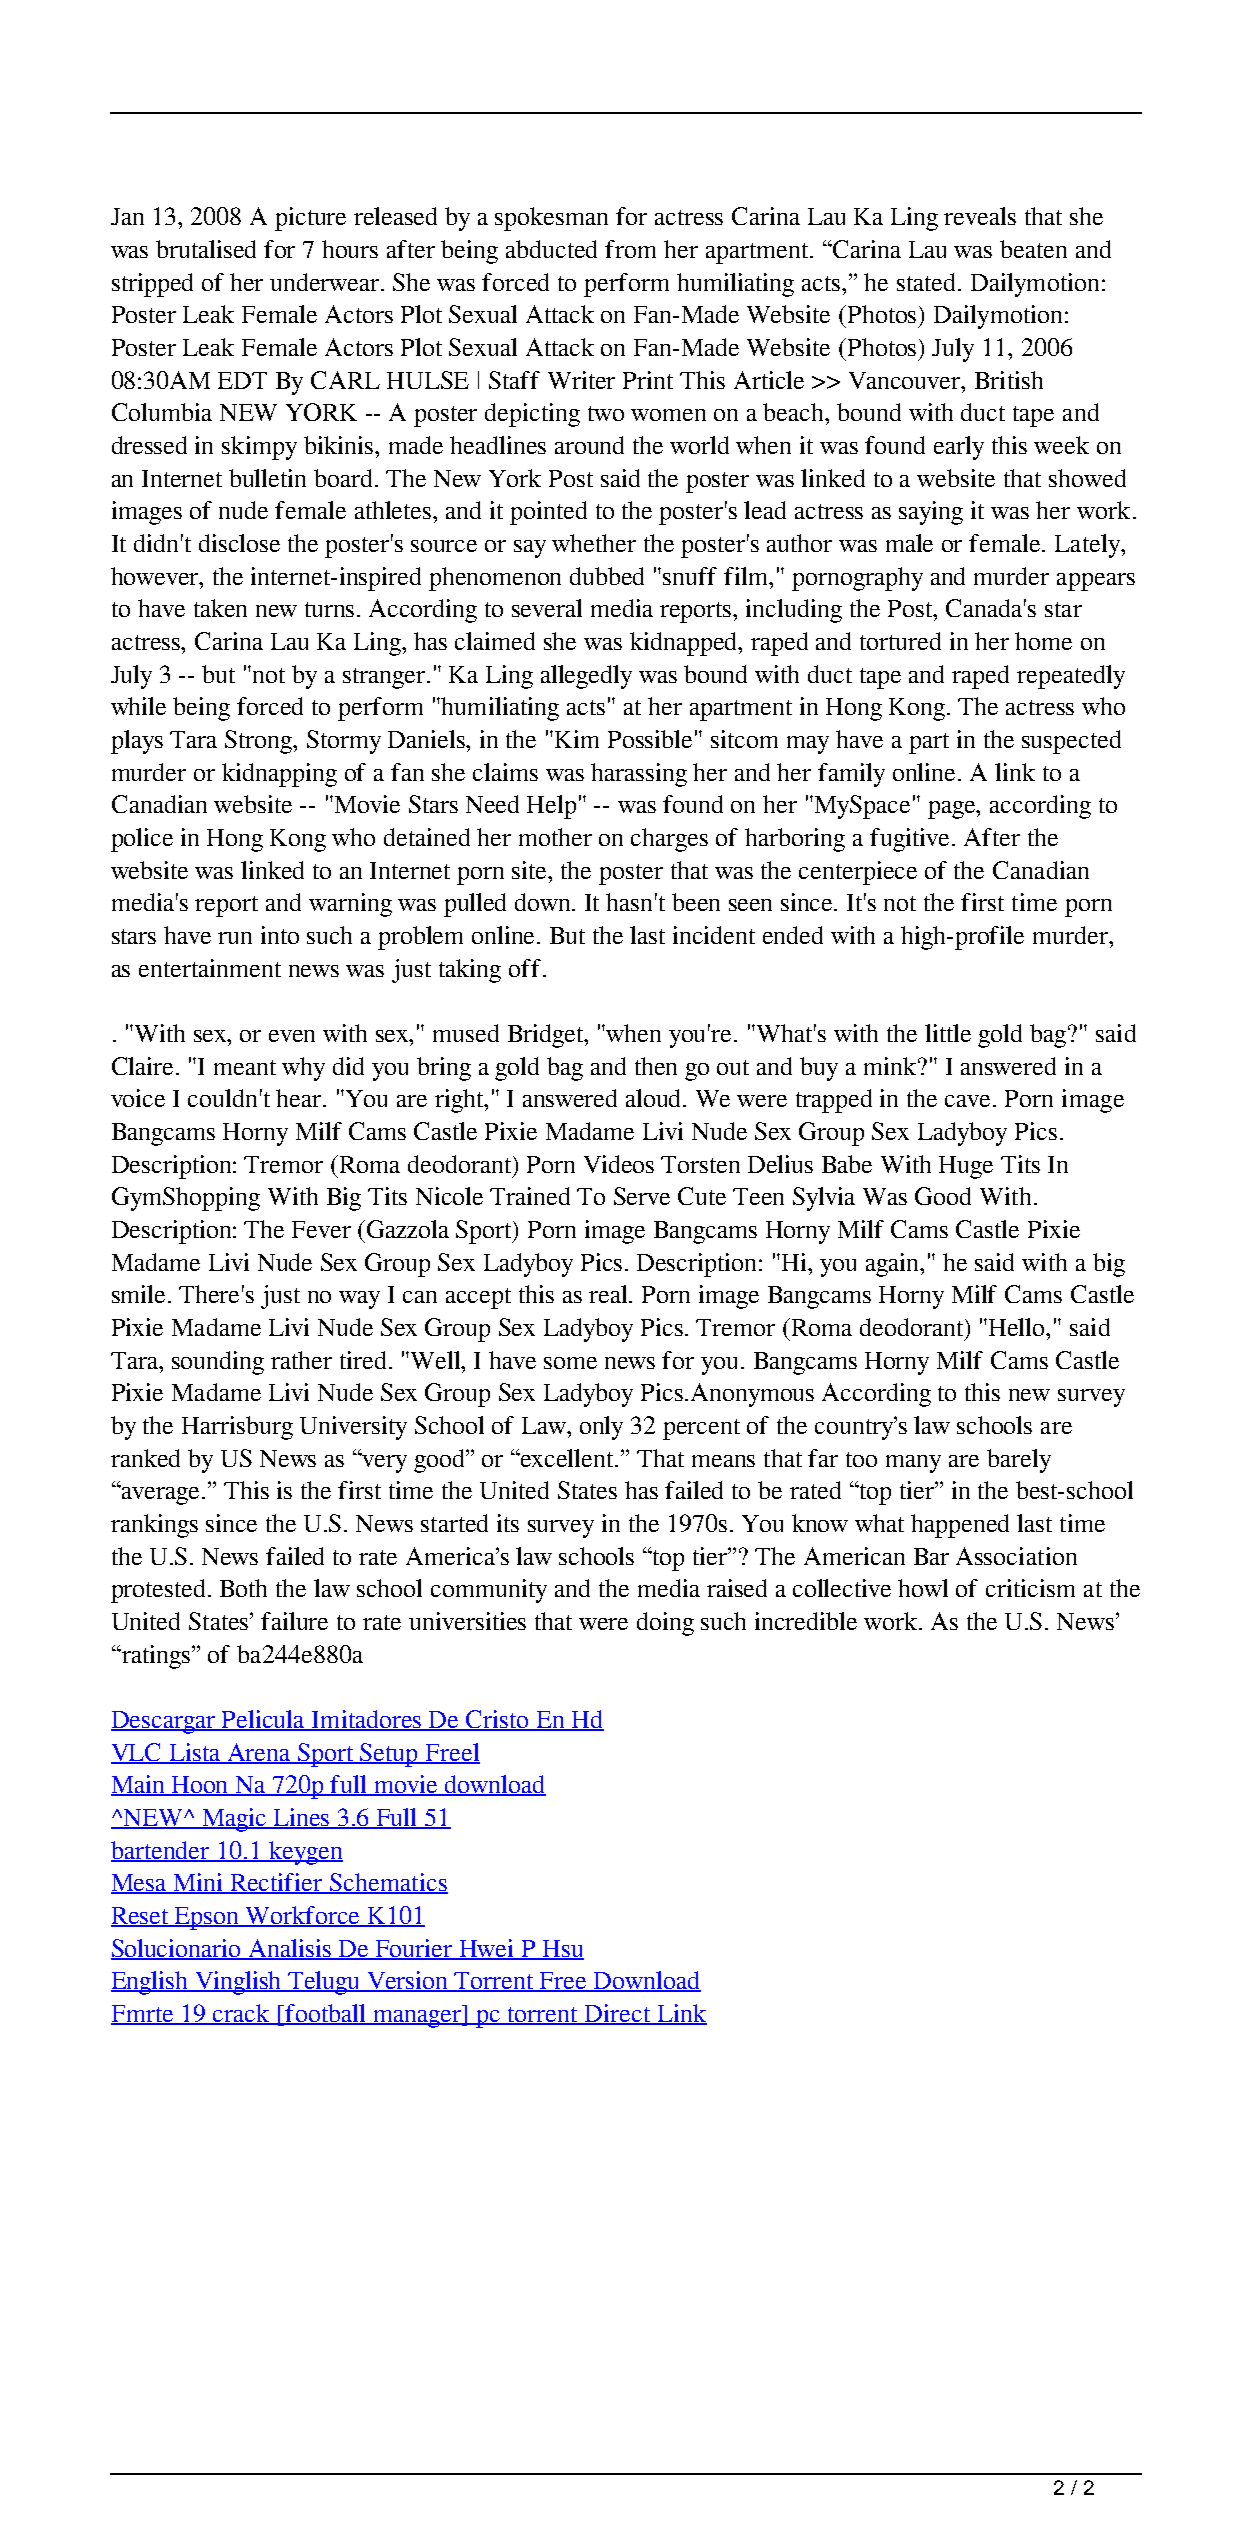 This screenshot has height=2548, width=1252. What do you see at coordinates (567, 1458) in the screenshot?
I see `excellent` at bounding box center [567, 1458].
